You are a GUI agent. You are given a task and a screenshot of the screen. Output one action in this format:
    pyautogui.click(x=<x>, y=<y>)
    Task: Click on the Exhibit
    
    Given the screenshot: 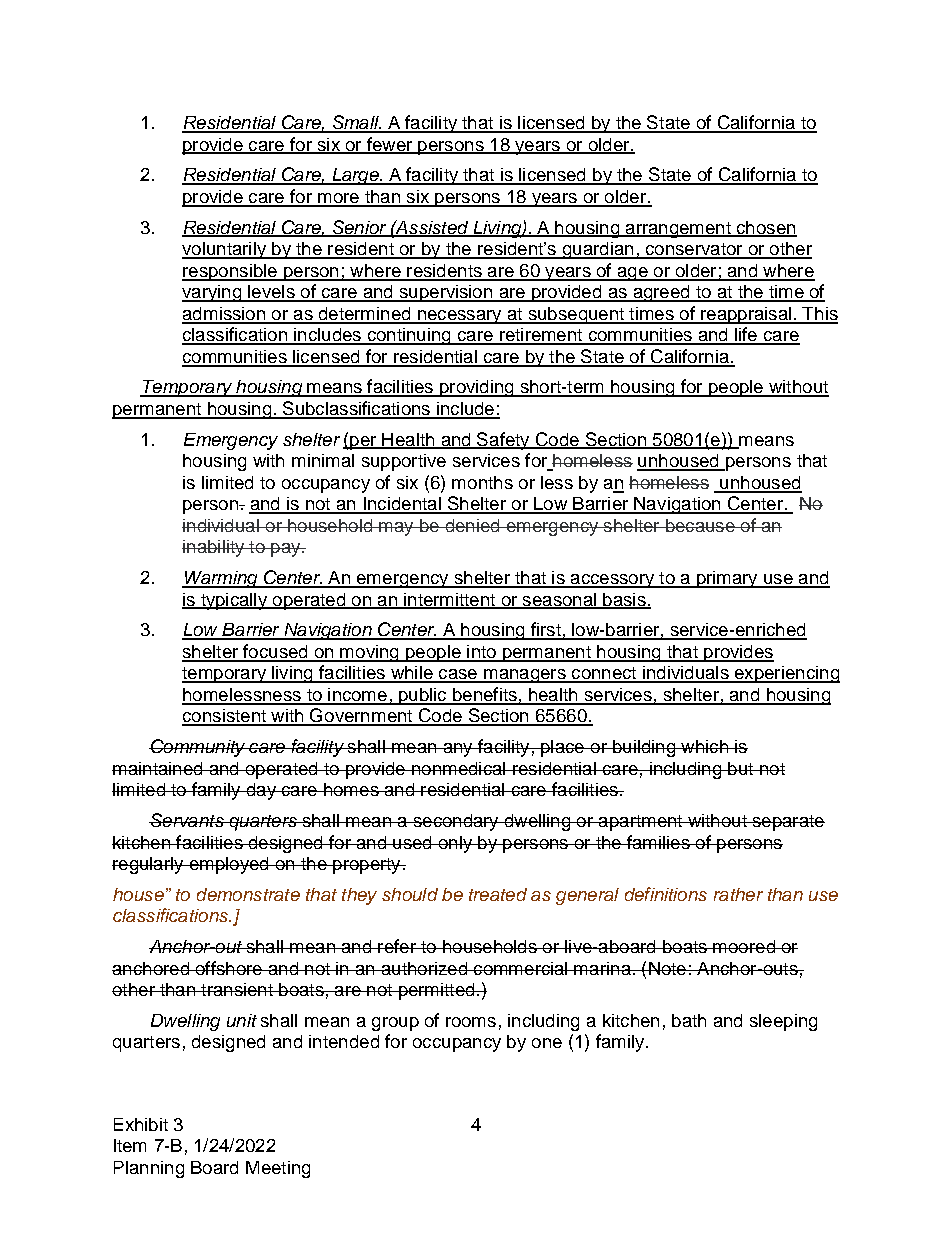 What is the action you would take?
    pyautogui.click(x=141, y=1124)
